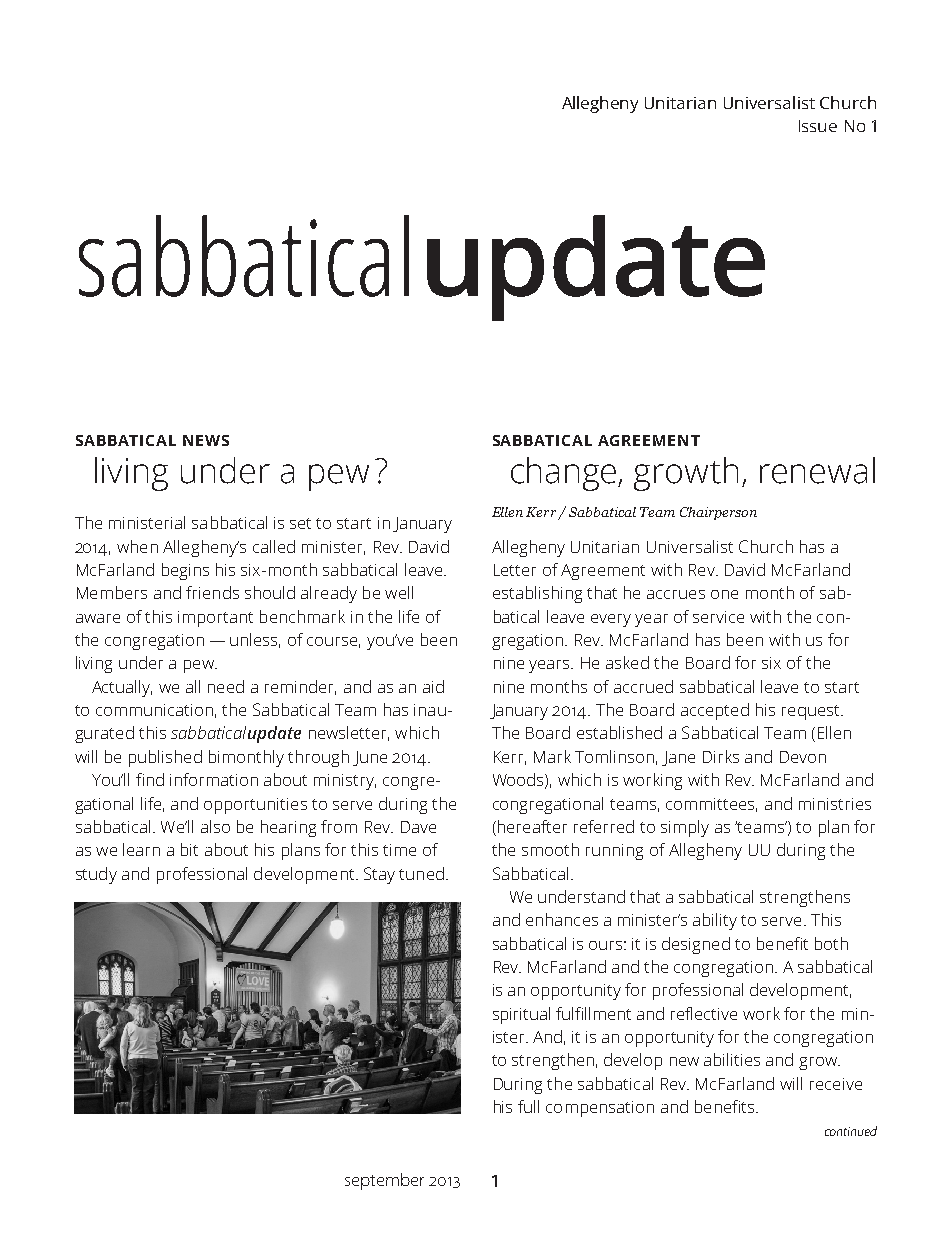 The image size is (952, 1233). Describe the element at coordinates (384, 1181) in the image. I see `september` at that location.
